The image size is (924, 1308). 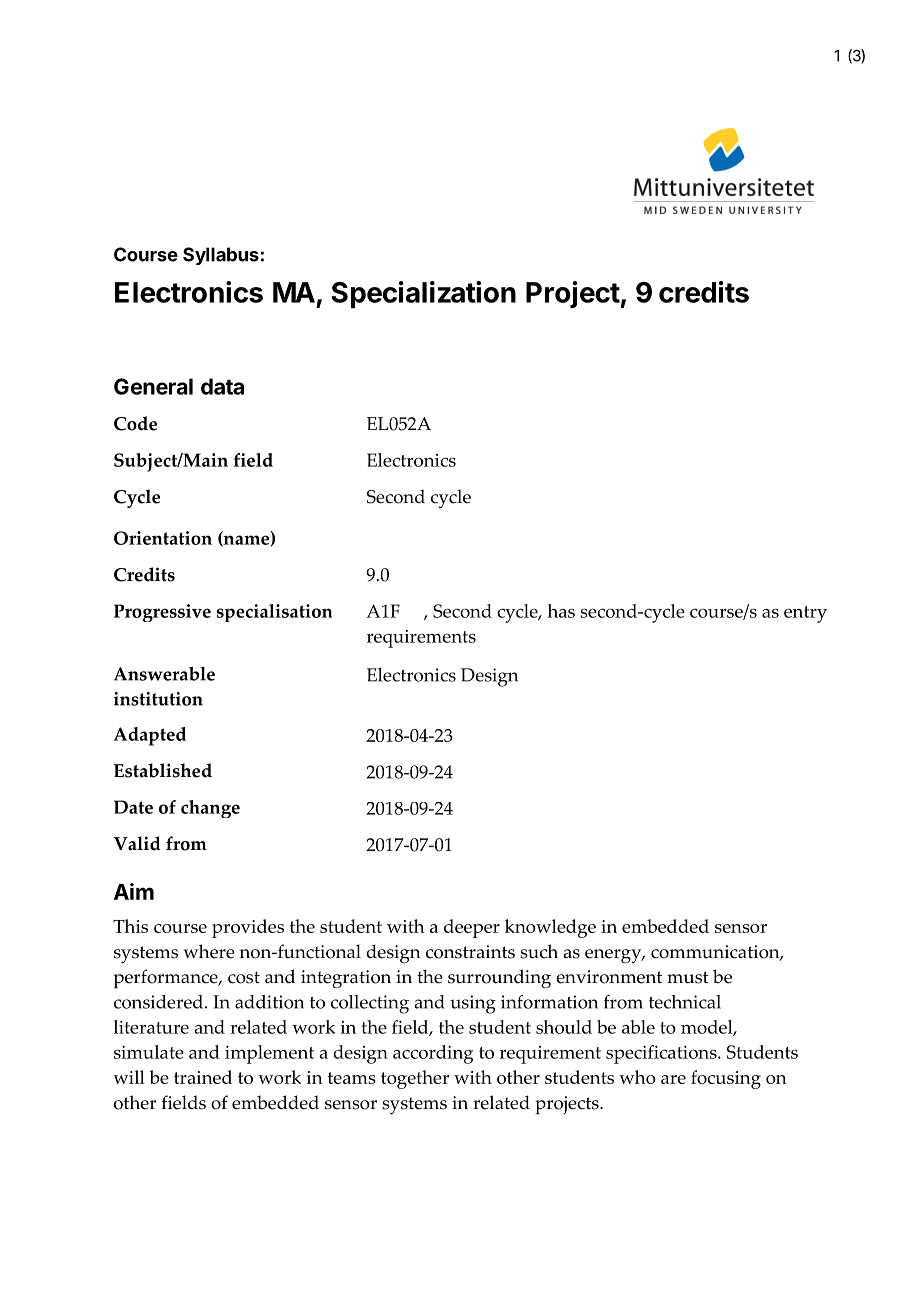 I want to click on Valid, so click(x=137, y=843).
